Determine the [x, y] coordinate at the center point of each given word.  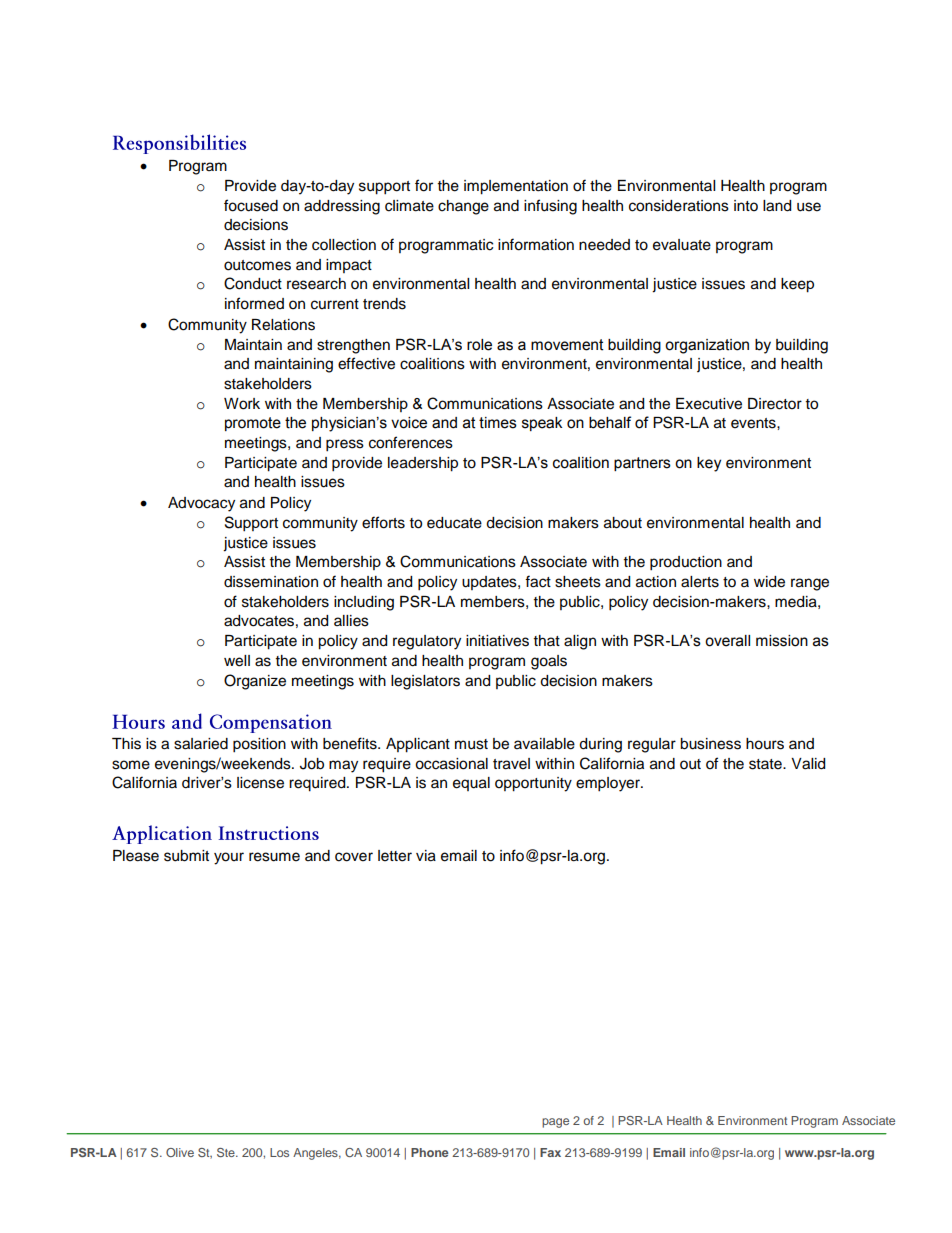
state [766, 764]
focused [251, 205]
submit [186, 856]
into [746, 206]
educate [454, 523]
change [463, 207]
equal [471, 784]
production [686, 563]
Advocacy [201, 504]
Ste [227, 1152]
